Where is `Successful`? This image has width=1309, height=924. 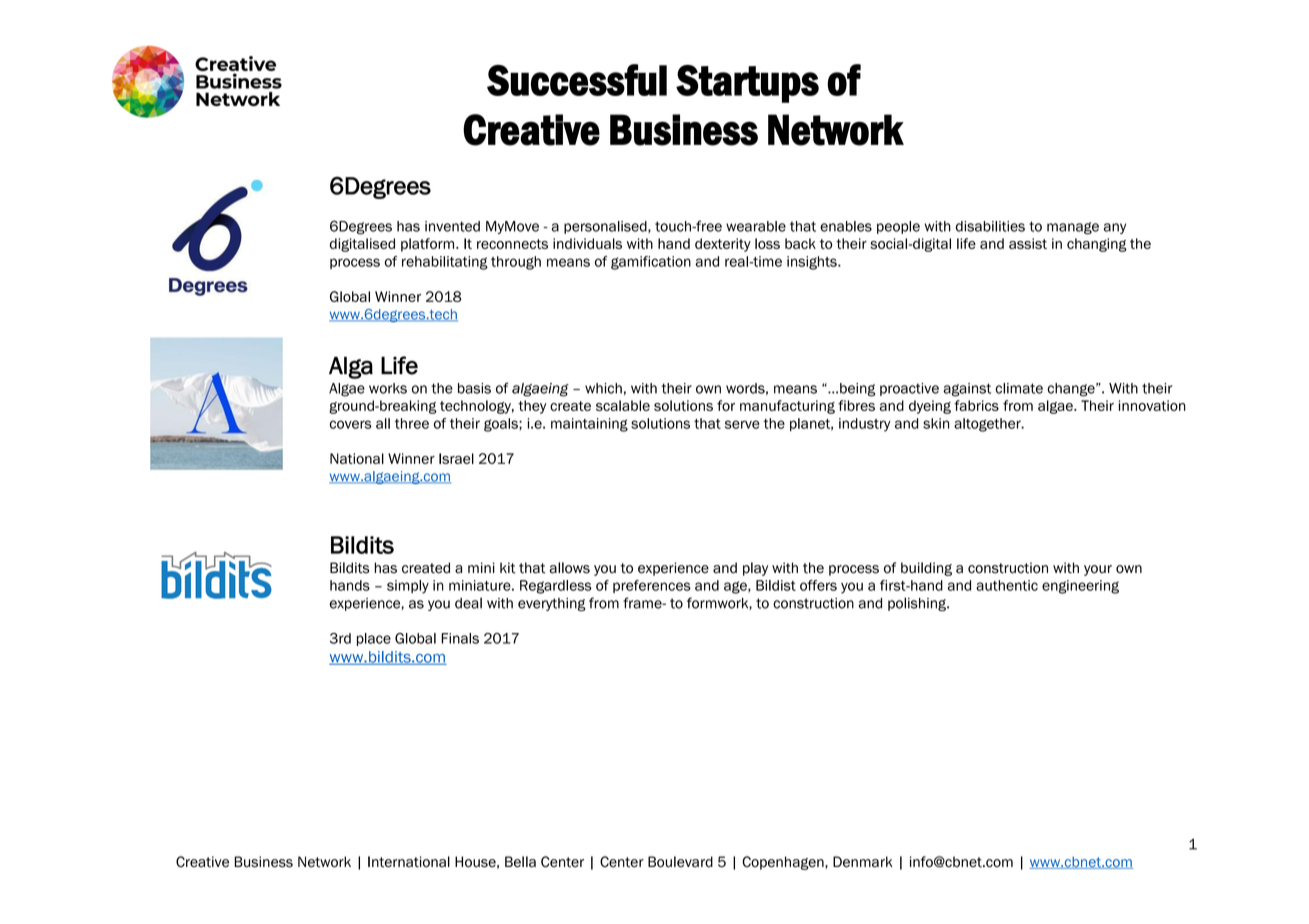 Successful is located at coordinates (577, 80).
